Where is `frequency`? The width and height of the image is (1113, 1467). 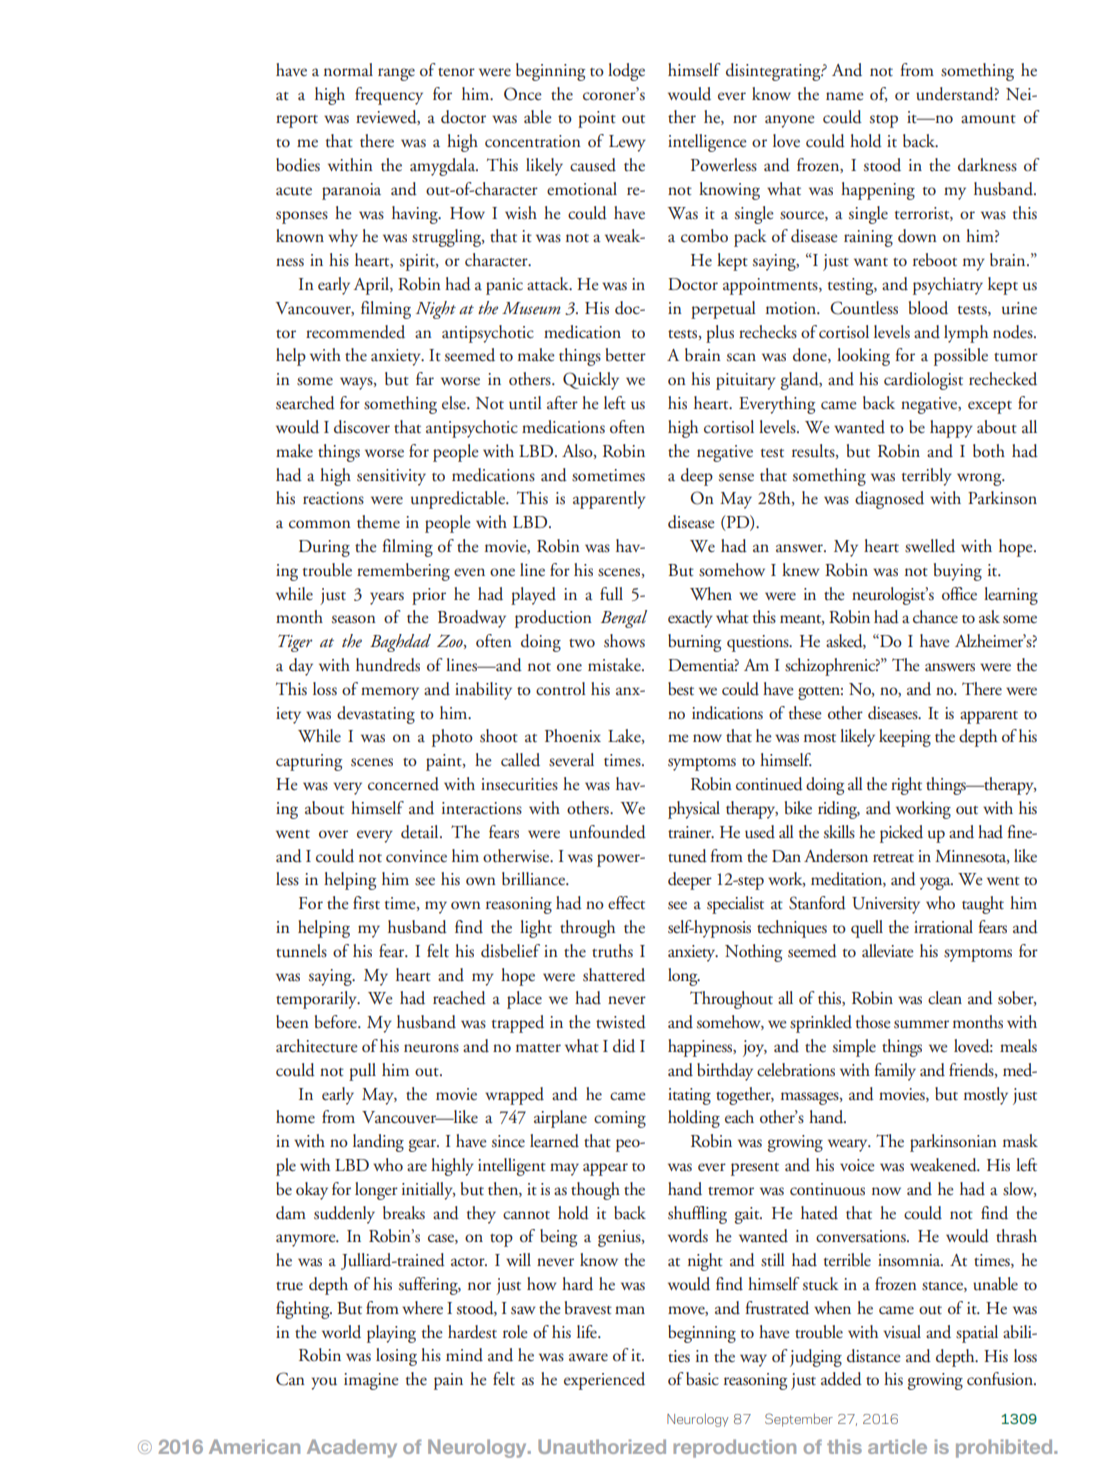
frequency is located at coordinates (389, 96).
